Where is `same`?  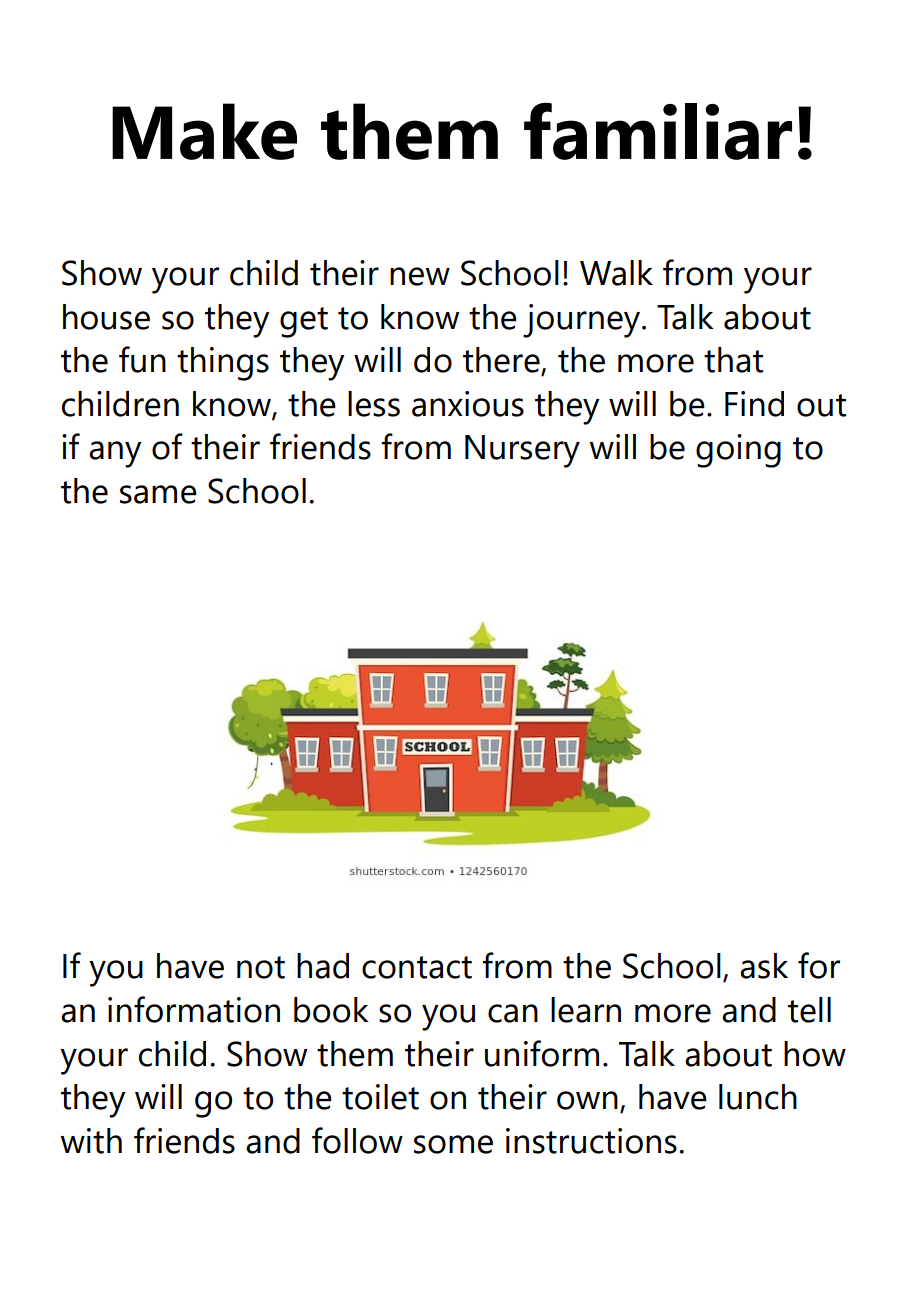
same is located at coordinates (158, 494).
